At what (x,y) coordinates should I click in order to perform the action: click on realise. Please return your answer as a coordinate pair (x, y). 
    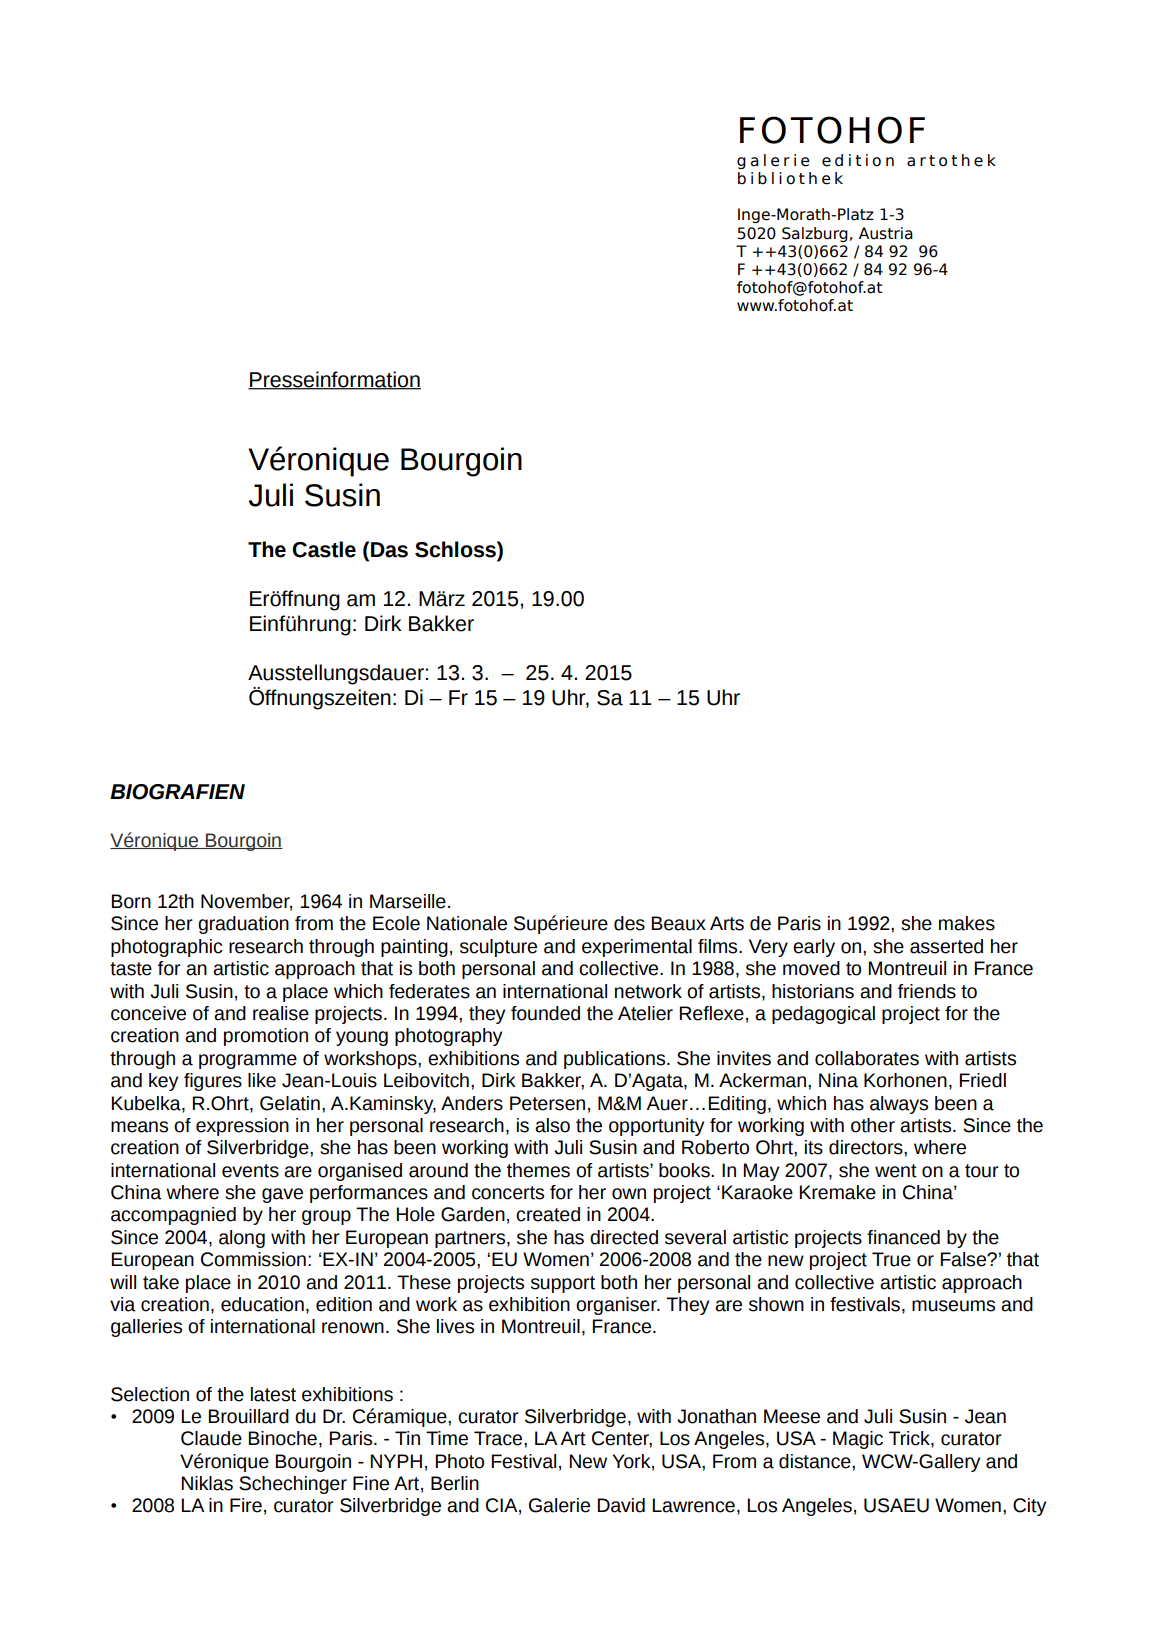
    Looking at the image, I should click on (281, 1013).
